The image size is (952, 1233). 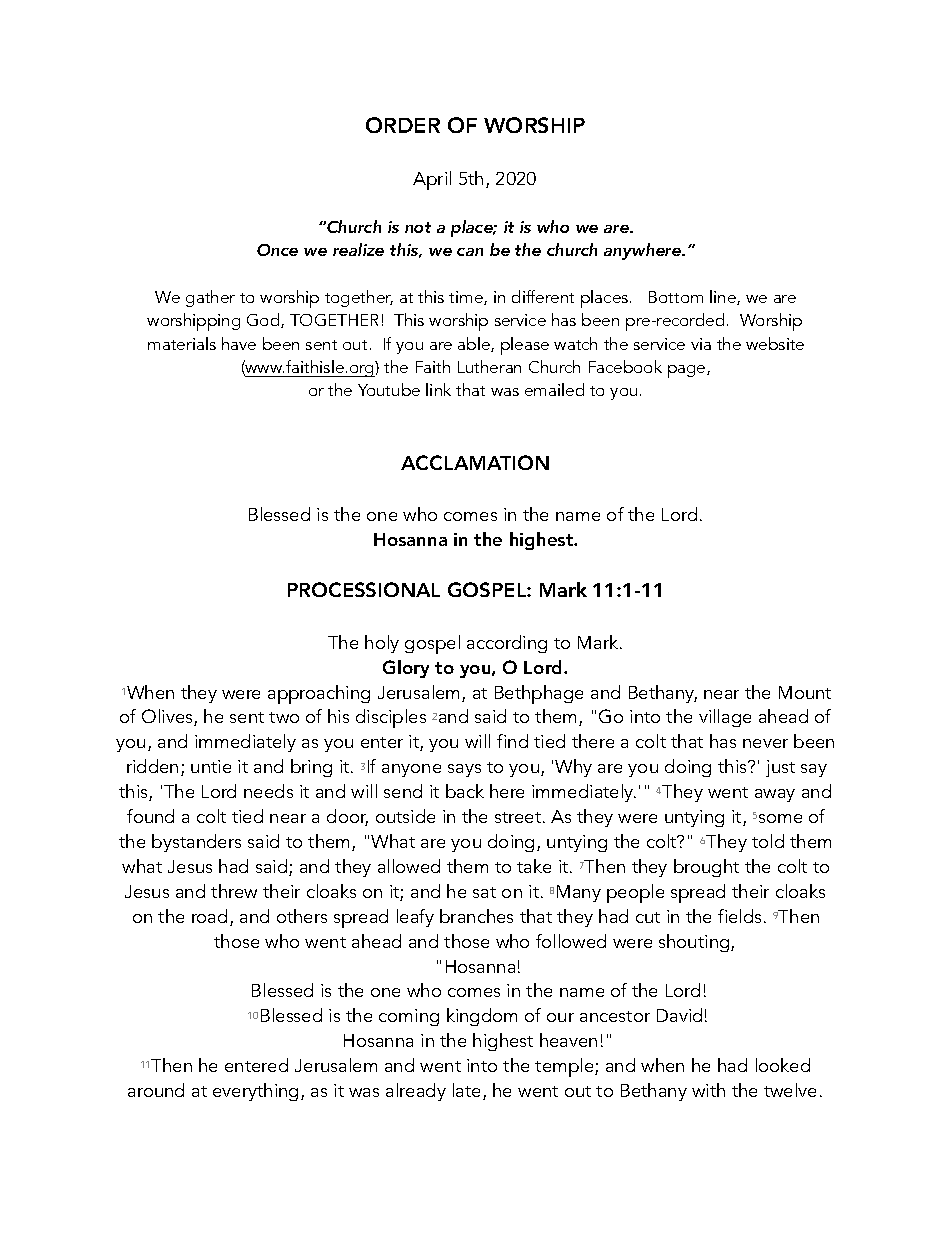 What do you see at coordinates (484, 892) in the screenshot?
I see `sat` at bounding box center [484, 892].
